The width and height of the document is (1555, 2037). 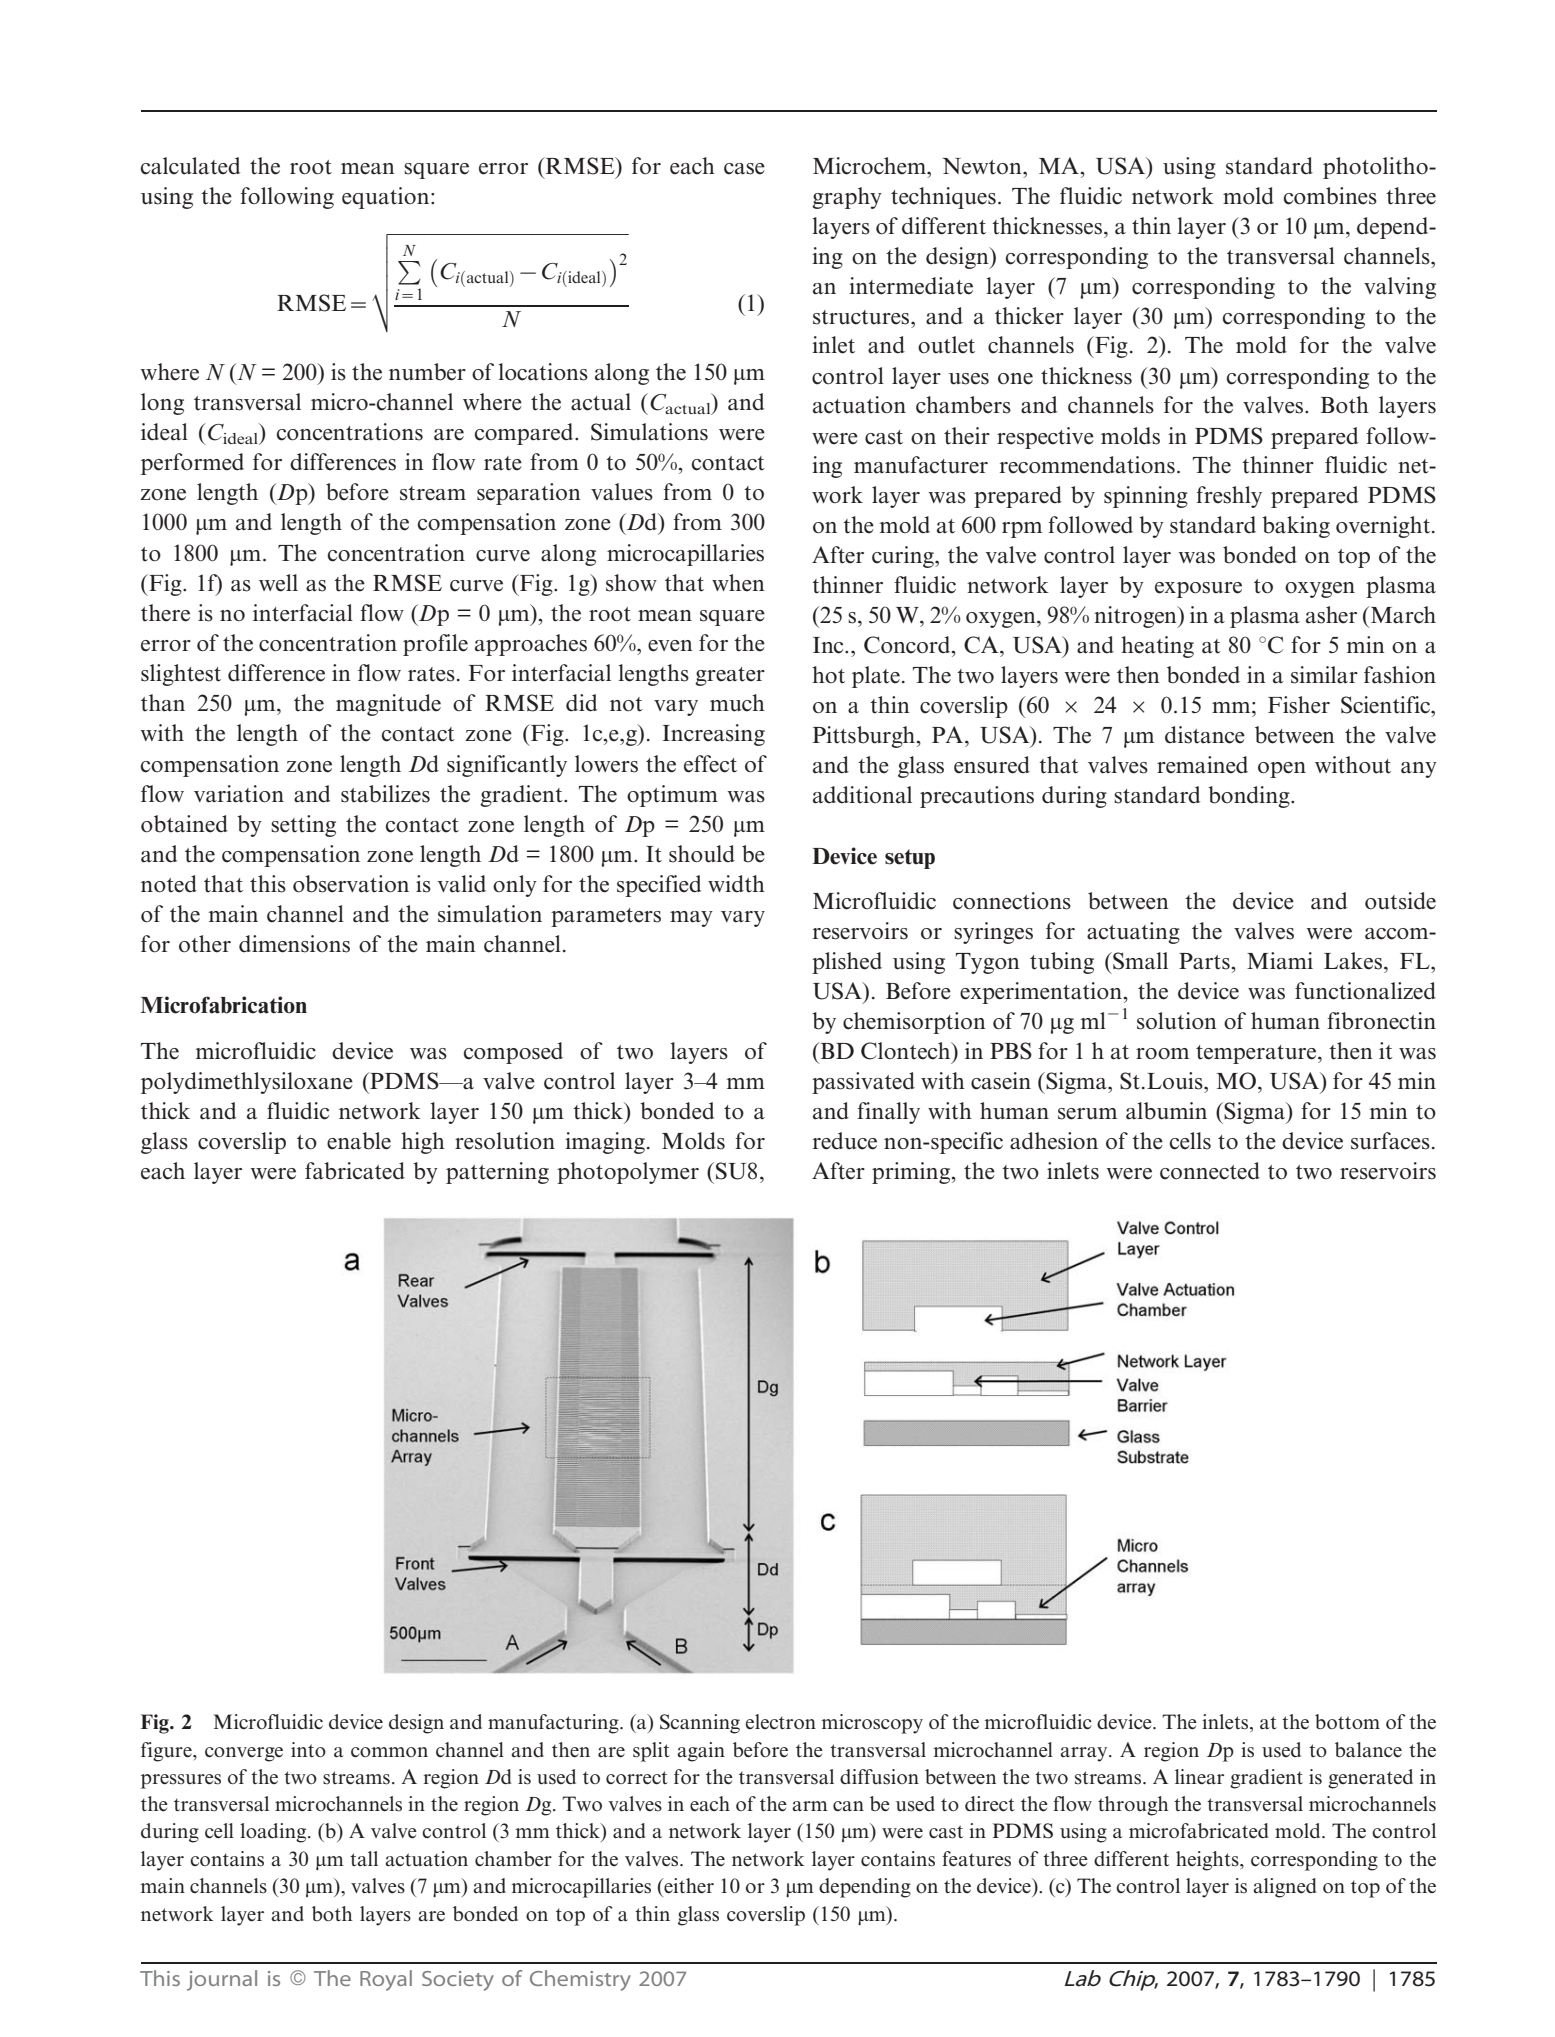 What do you see at coordinates (386, 1980) in the document?
I see `Royal` at bounding box center [386, 1980].
